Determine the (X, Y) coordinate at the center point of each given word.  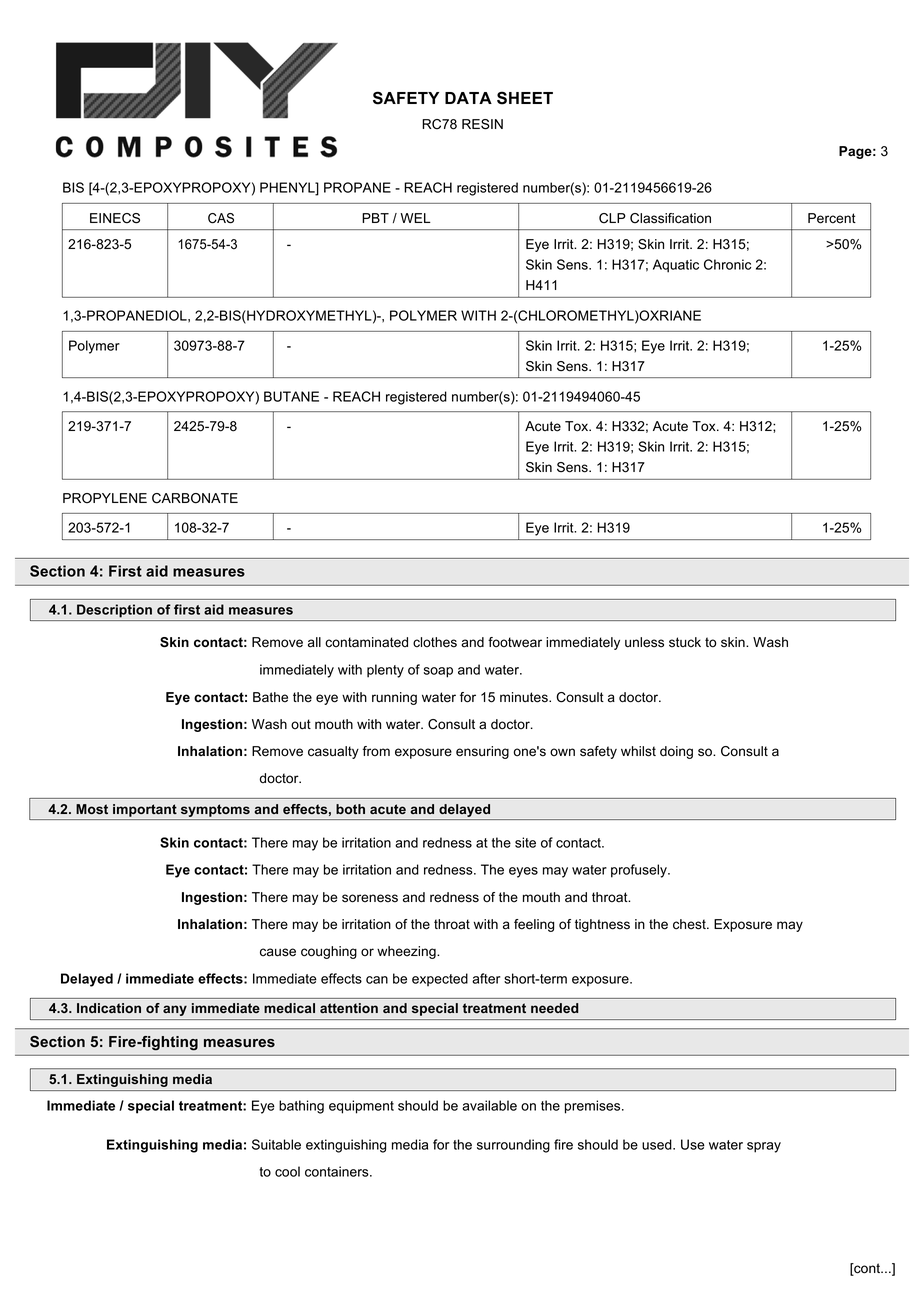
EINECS (115, 218)
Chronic (727, 264)
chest (690, 924)
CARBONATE (195, 498)
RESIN (482, 124)
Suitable (276, 1144)
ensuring (482, 752)
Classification (670, 218)
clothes (435, 642)
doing (676, 752)
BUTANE (291, 396)
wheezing (407, 952)
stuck (685, 642)
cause (278, 952)
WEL (415, 218)
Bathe (270, 697)
